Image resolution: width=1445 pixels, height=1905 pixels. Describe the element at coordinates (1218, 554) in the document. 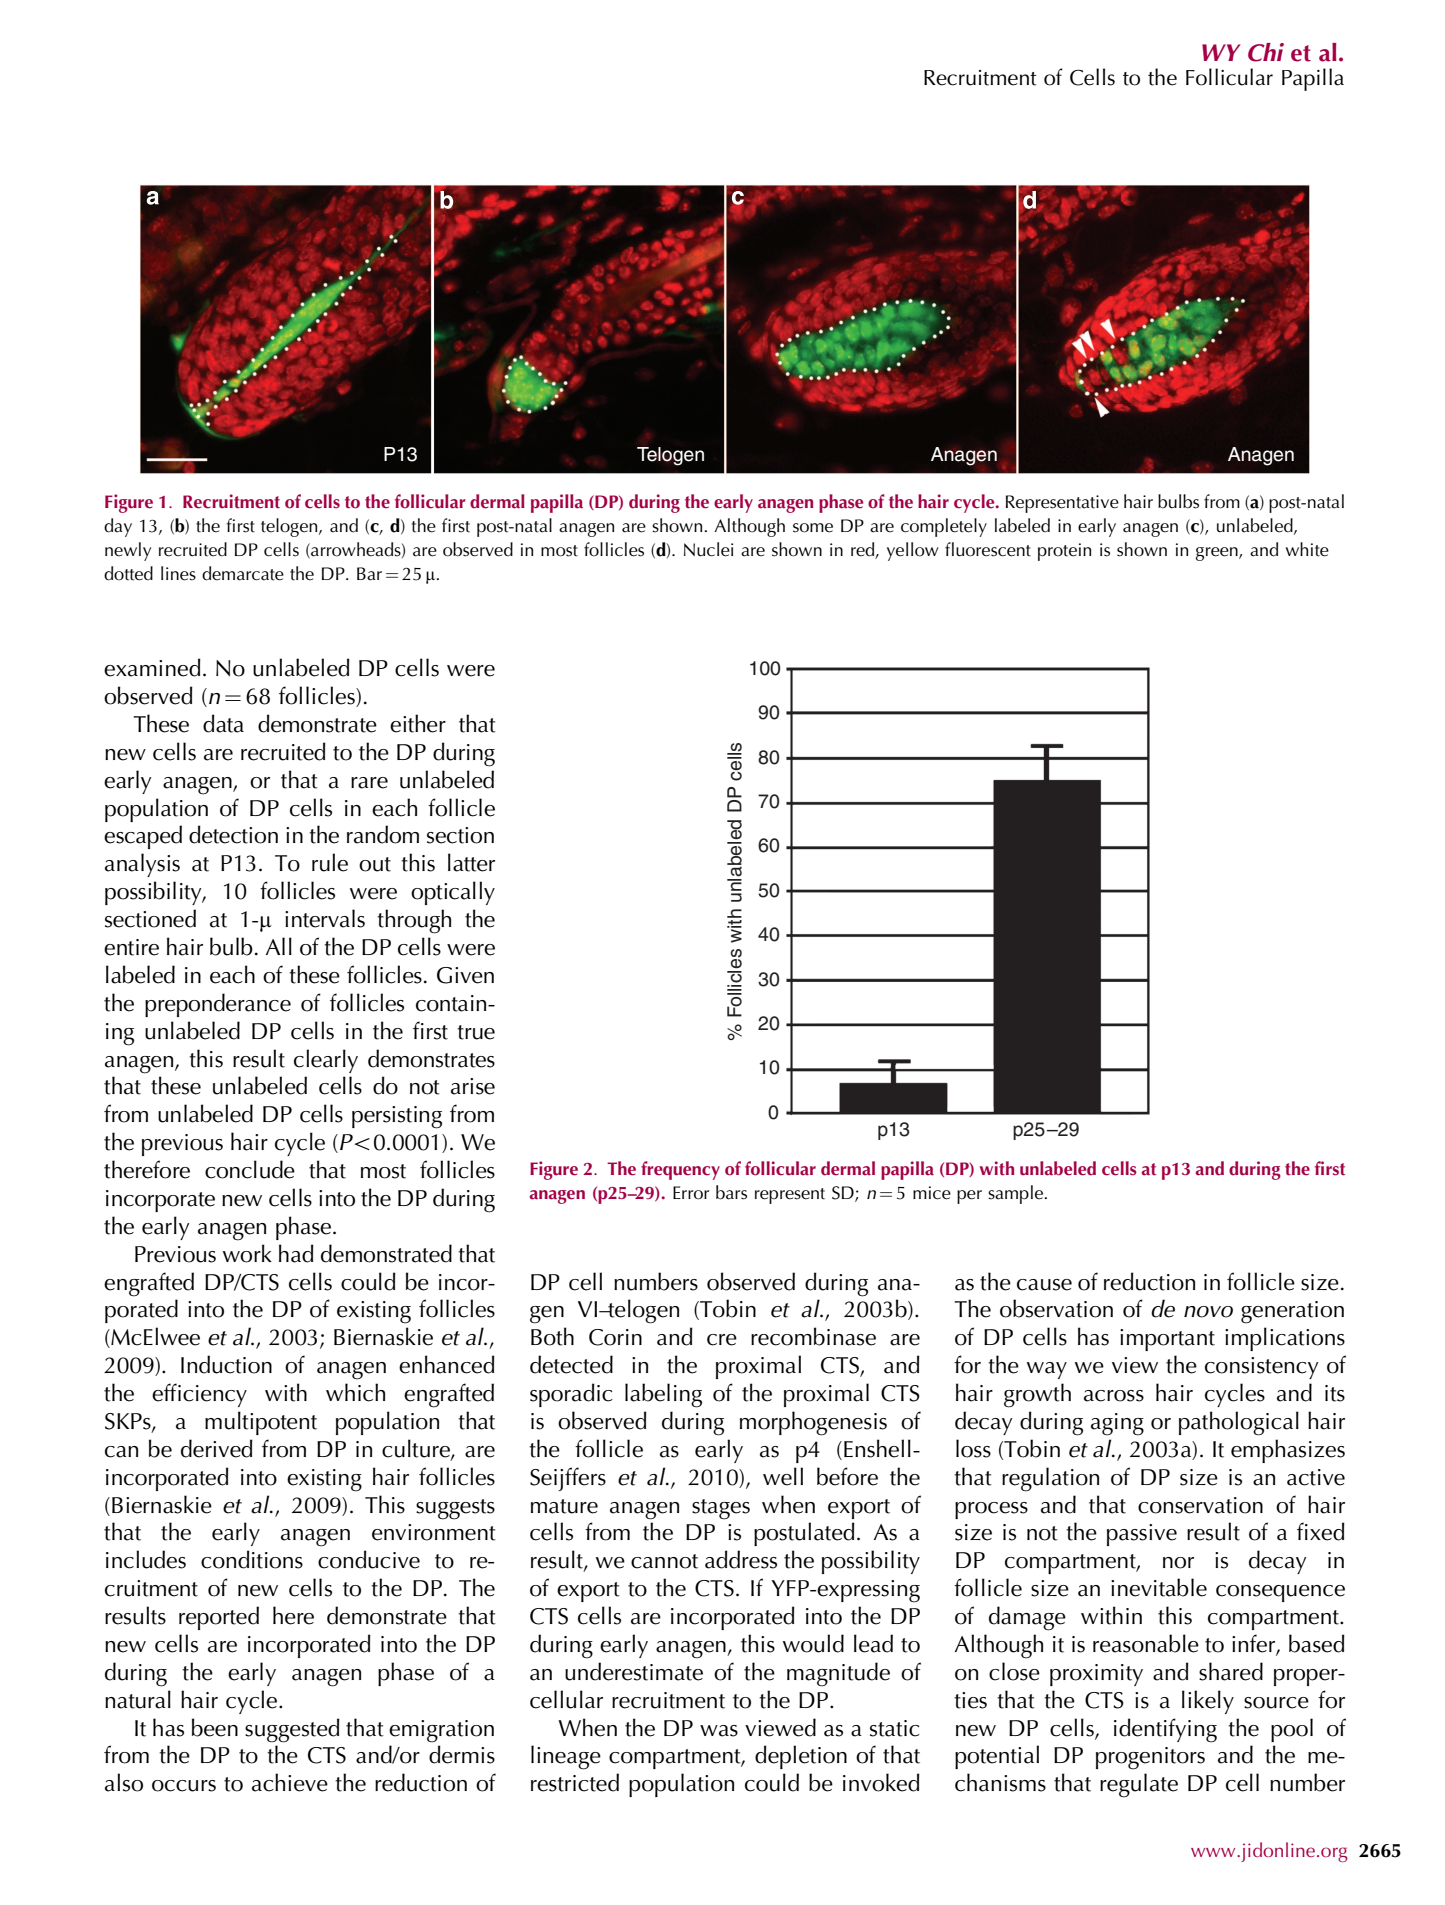

I see `green` at that location.
